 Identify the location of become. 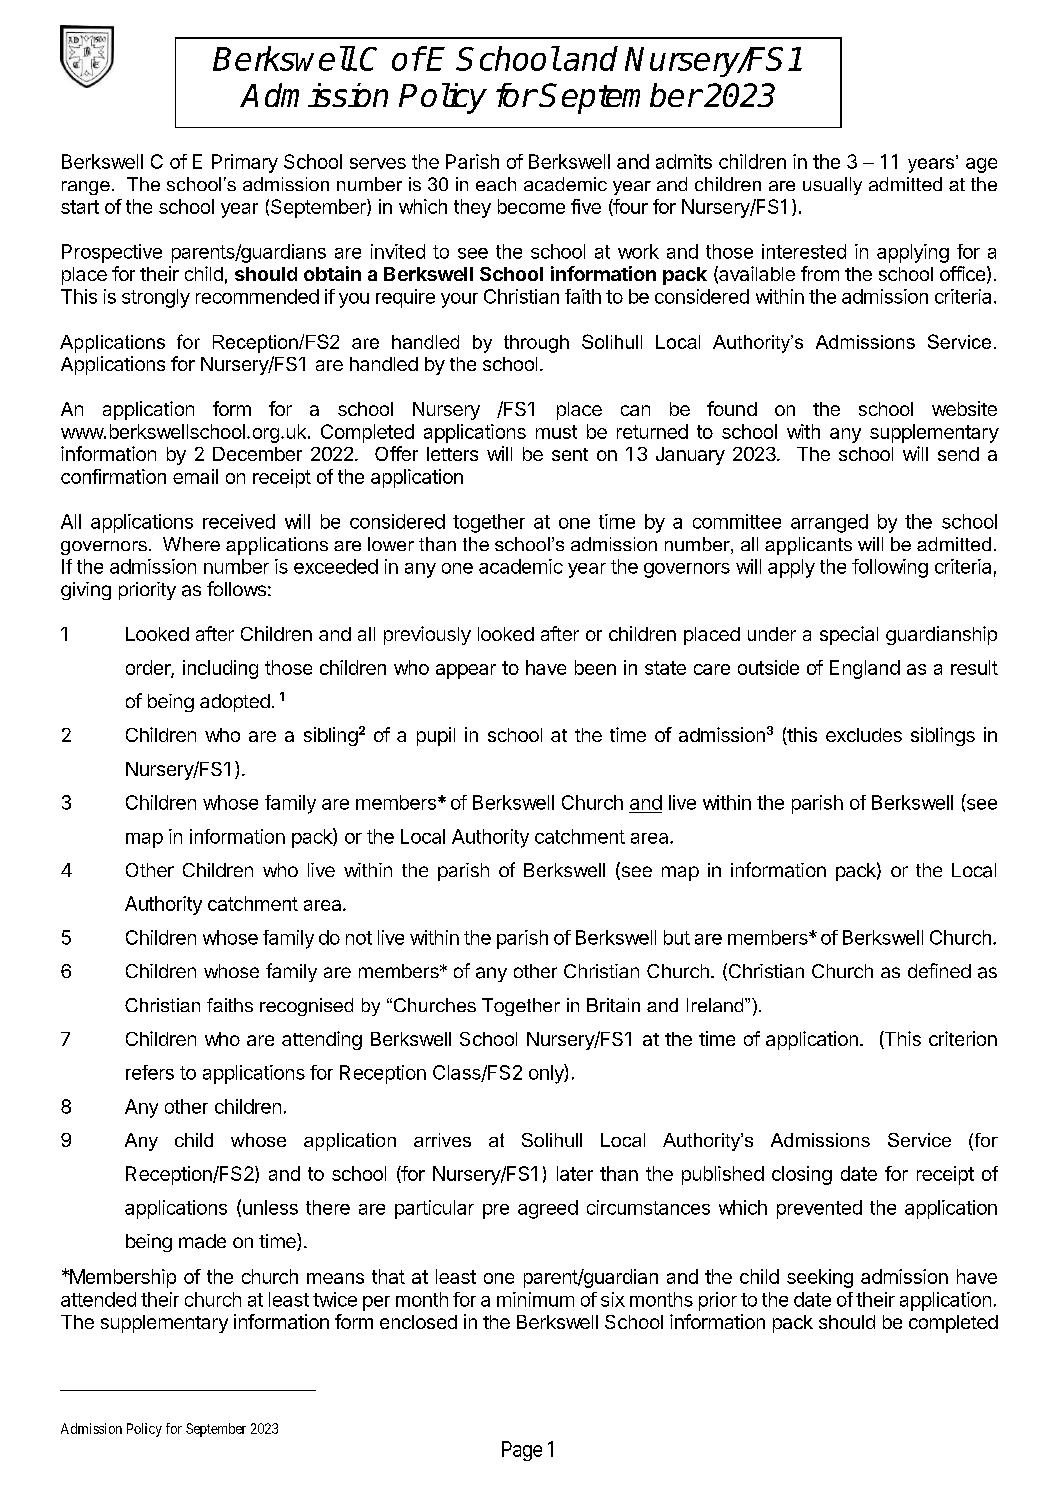
(531, 206).
